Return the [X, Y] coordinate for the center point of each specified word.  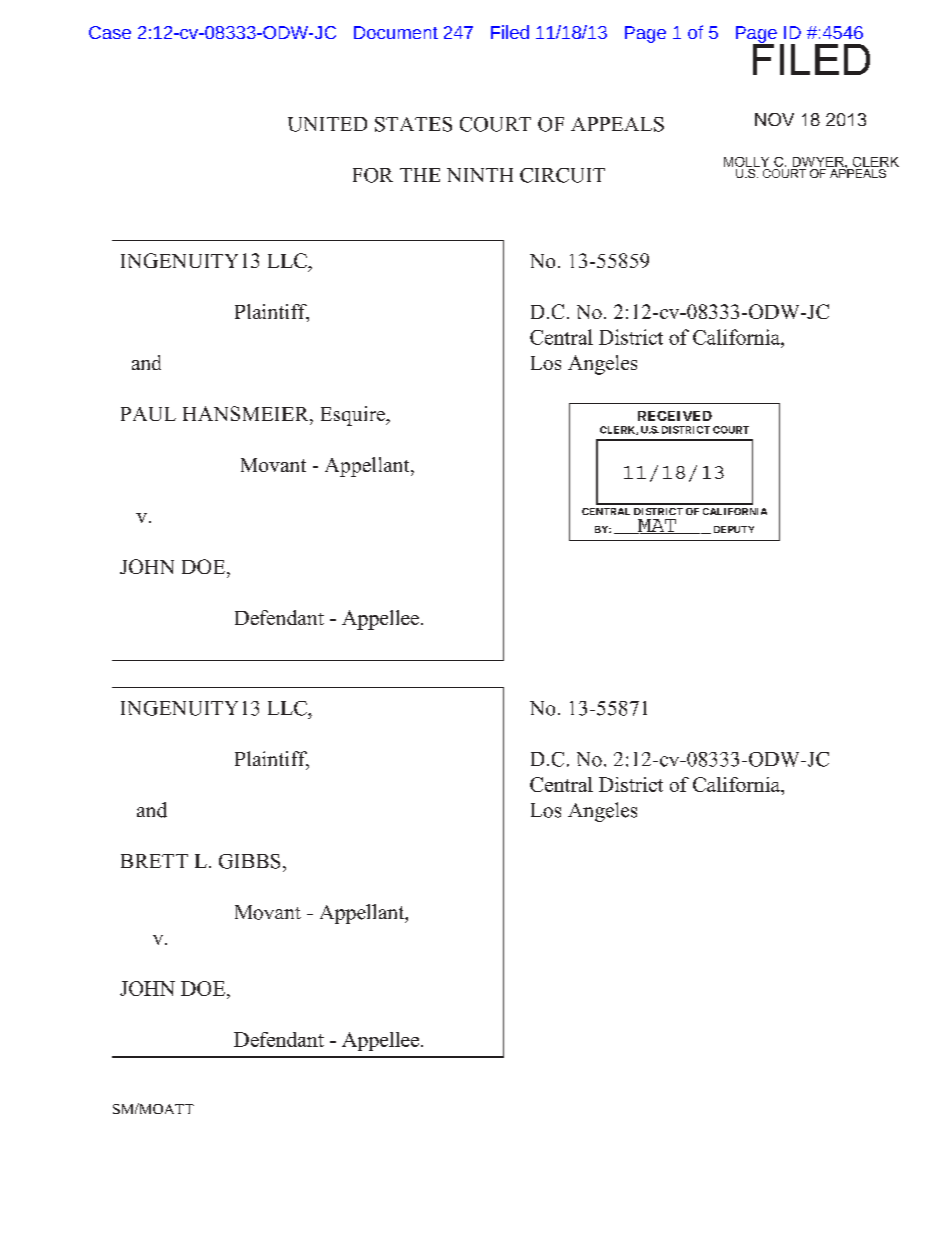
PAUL [148, 414]
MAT [657, 526]
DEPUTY [734, 529]
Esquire [354, 416]
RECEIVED [675, 416]
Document [396, 32]
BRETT [154, 861]
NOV [774, 119]
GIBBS [249, 861]
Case [110, 32]
